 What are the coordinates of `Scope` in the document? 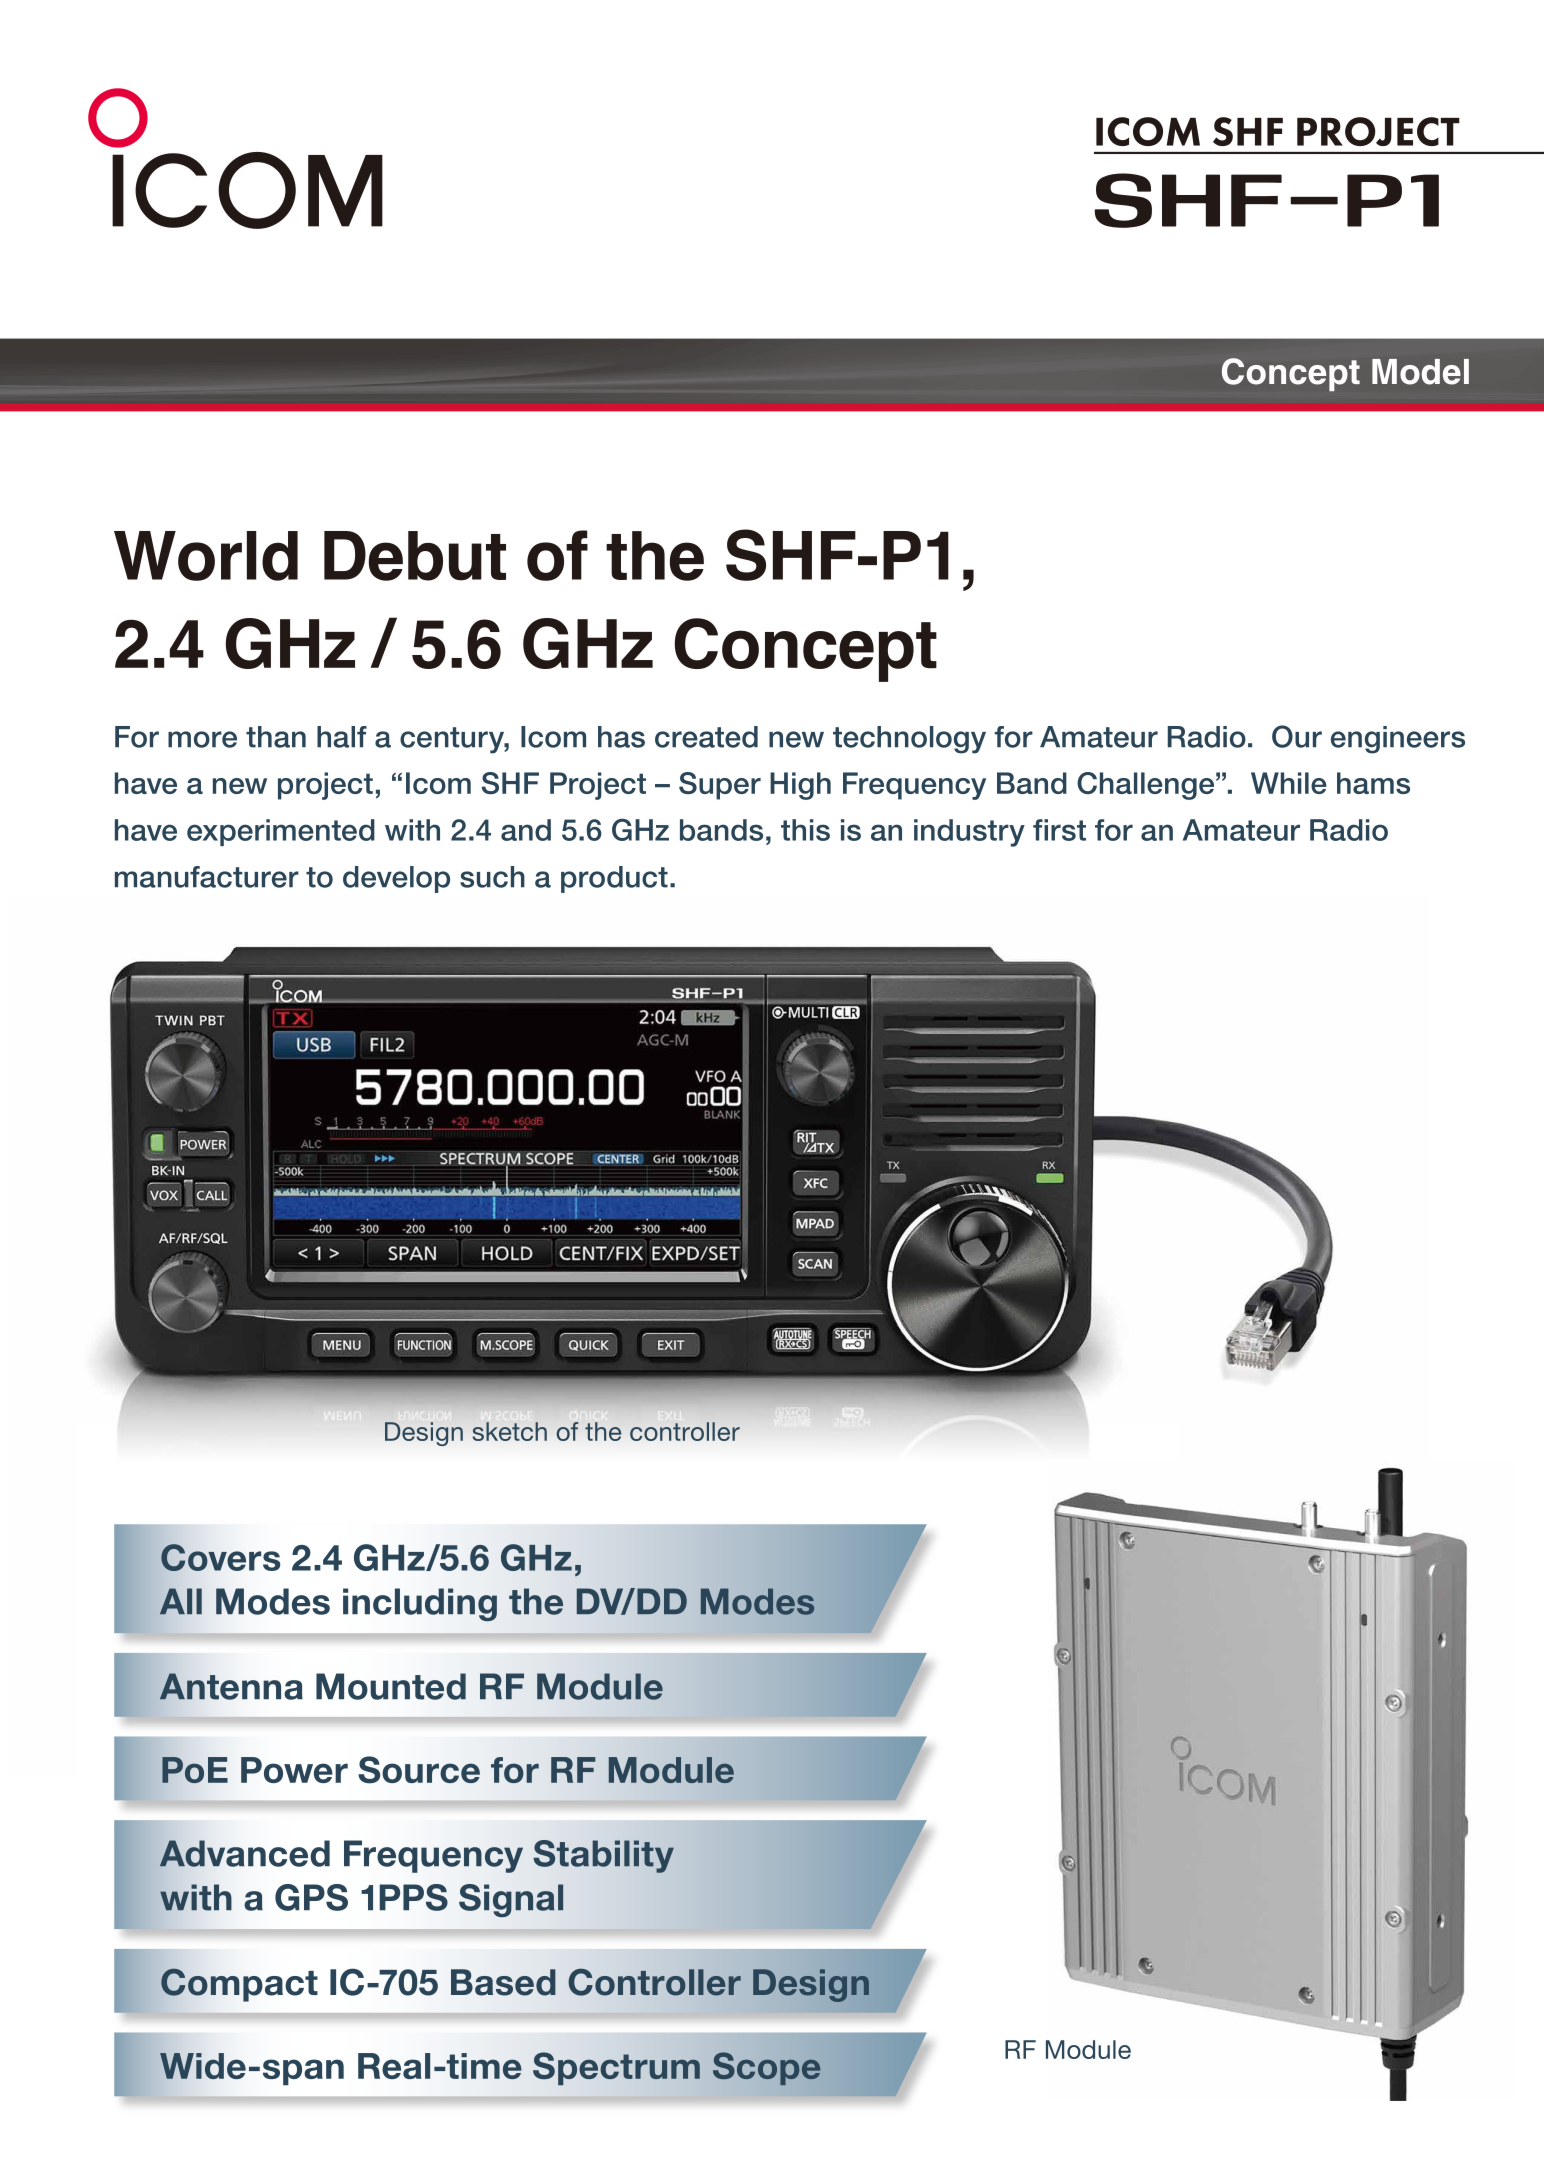 It's located at (766, 2068).
